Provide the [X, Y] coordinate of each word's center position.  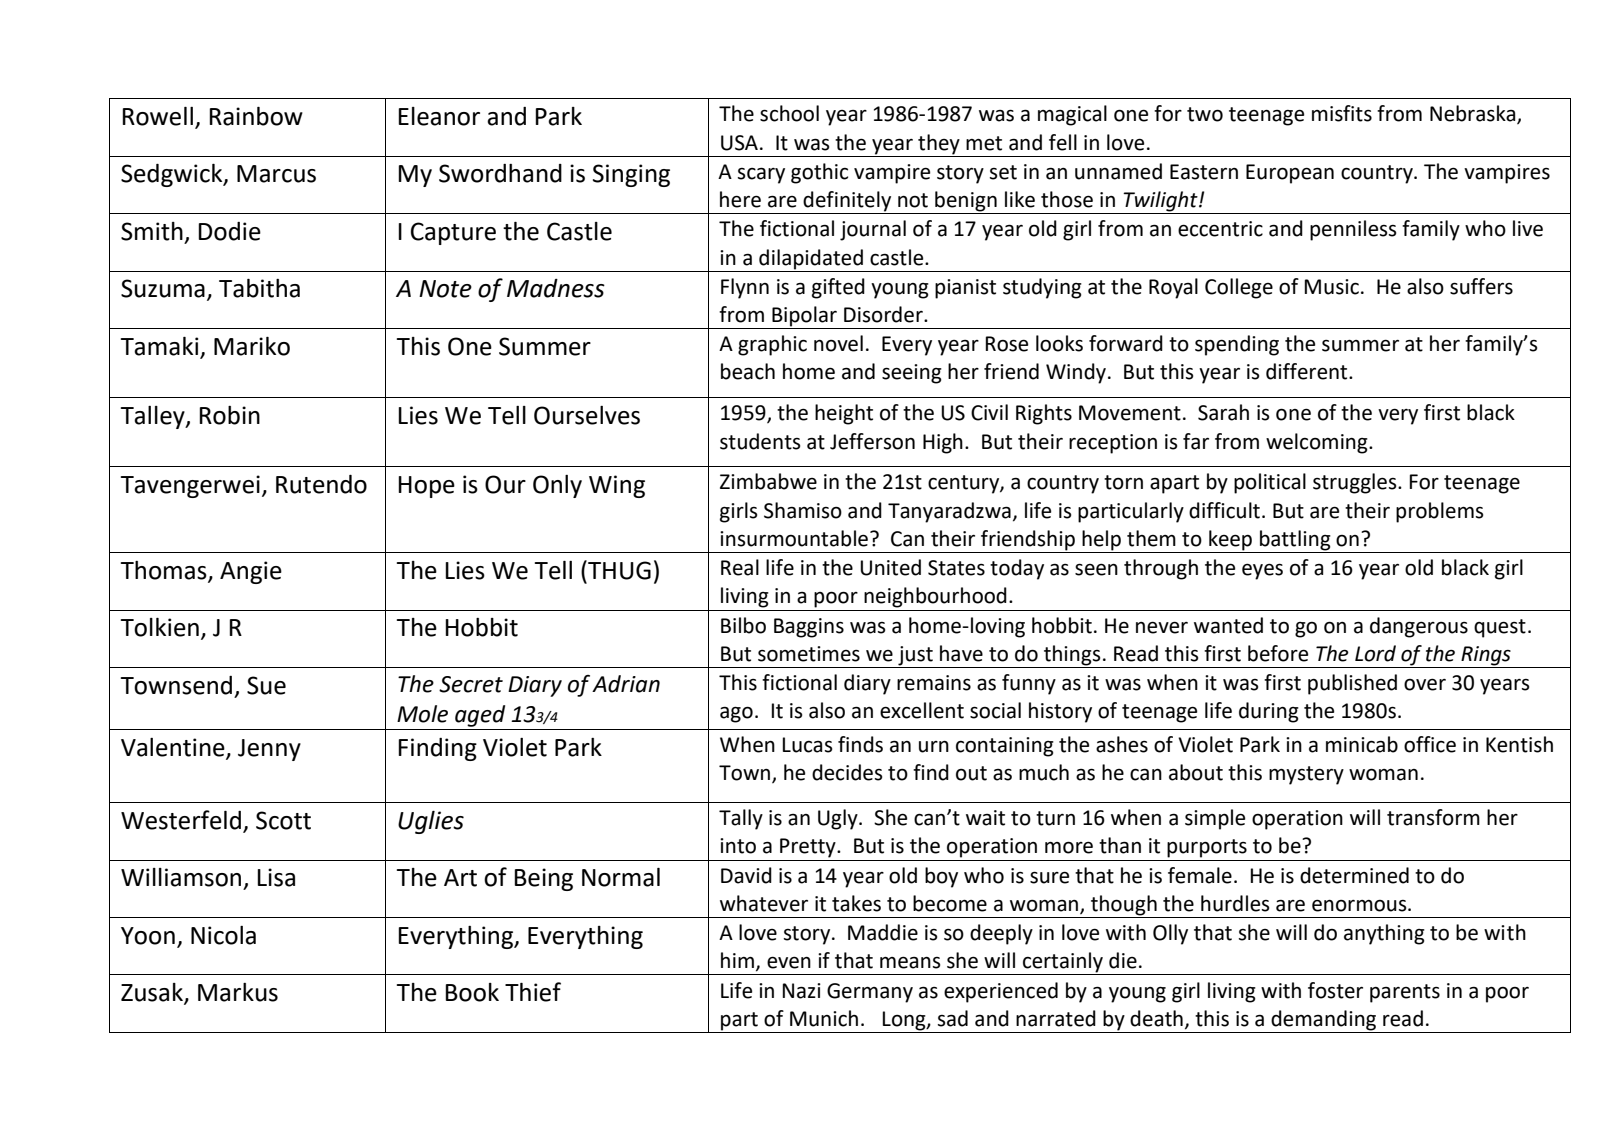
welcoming [1318, 443]
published [1352, 684]
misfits [1342, 113]
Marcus [276, 174]
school [789, 113]
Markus [238, 992]
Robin [229, 415]
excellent [922, 710]
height [844, 414]
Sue [266, 685]
